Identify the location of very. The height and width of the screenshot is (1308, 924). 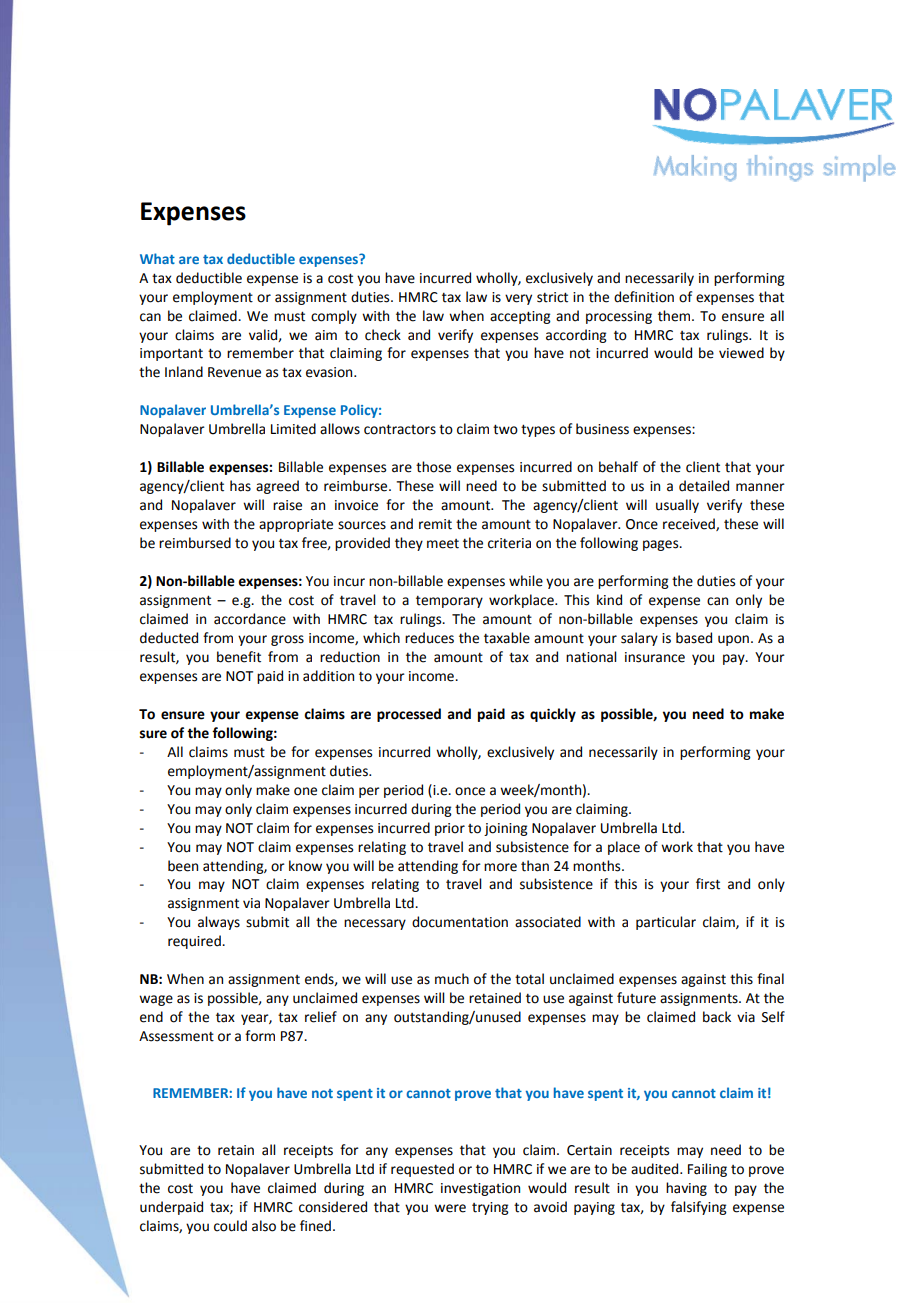
(518, 299).
